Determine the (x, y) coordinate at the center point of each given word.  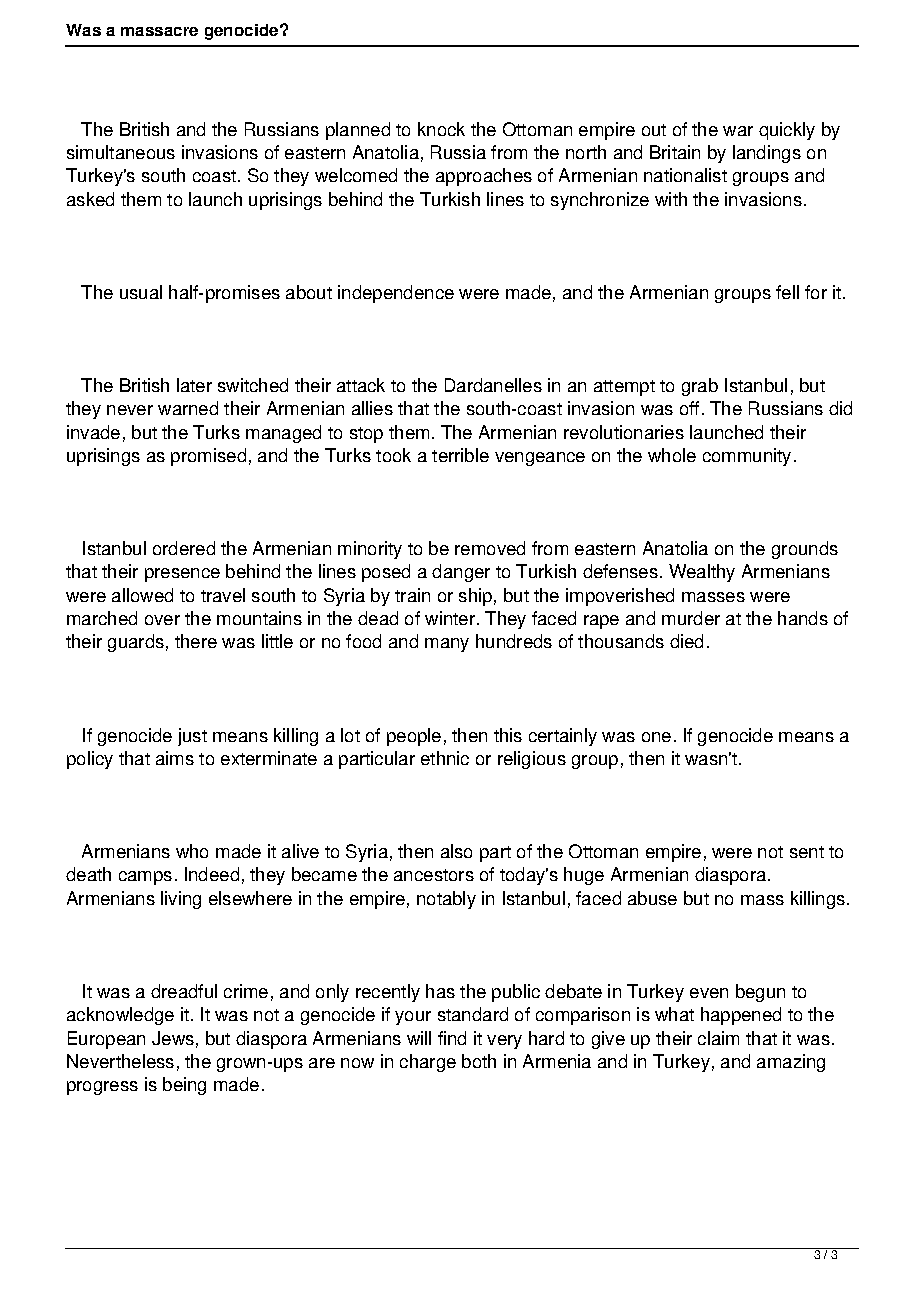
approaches (484, 177)
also (456, 851)
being (184, 1086)
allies (372, 408)
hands (803, 618)
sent (807, 852)
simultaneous (121, 152)
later (194, 385)
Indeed (212, 874)
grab (700, 387)
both (479, 1061)
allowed (142, 595)
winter (451, 618)
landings (767, 154)
